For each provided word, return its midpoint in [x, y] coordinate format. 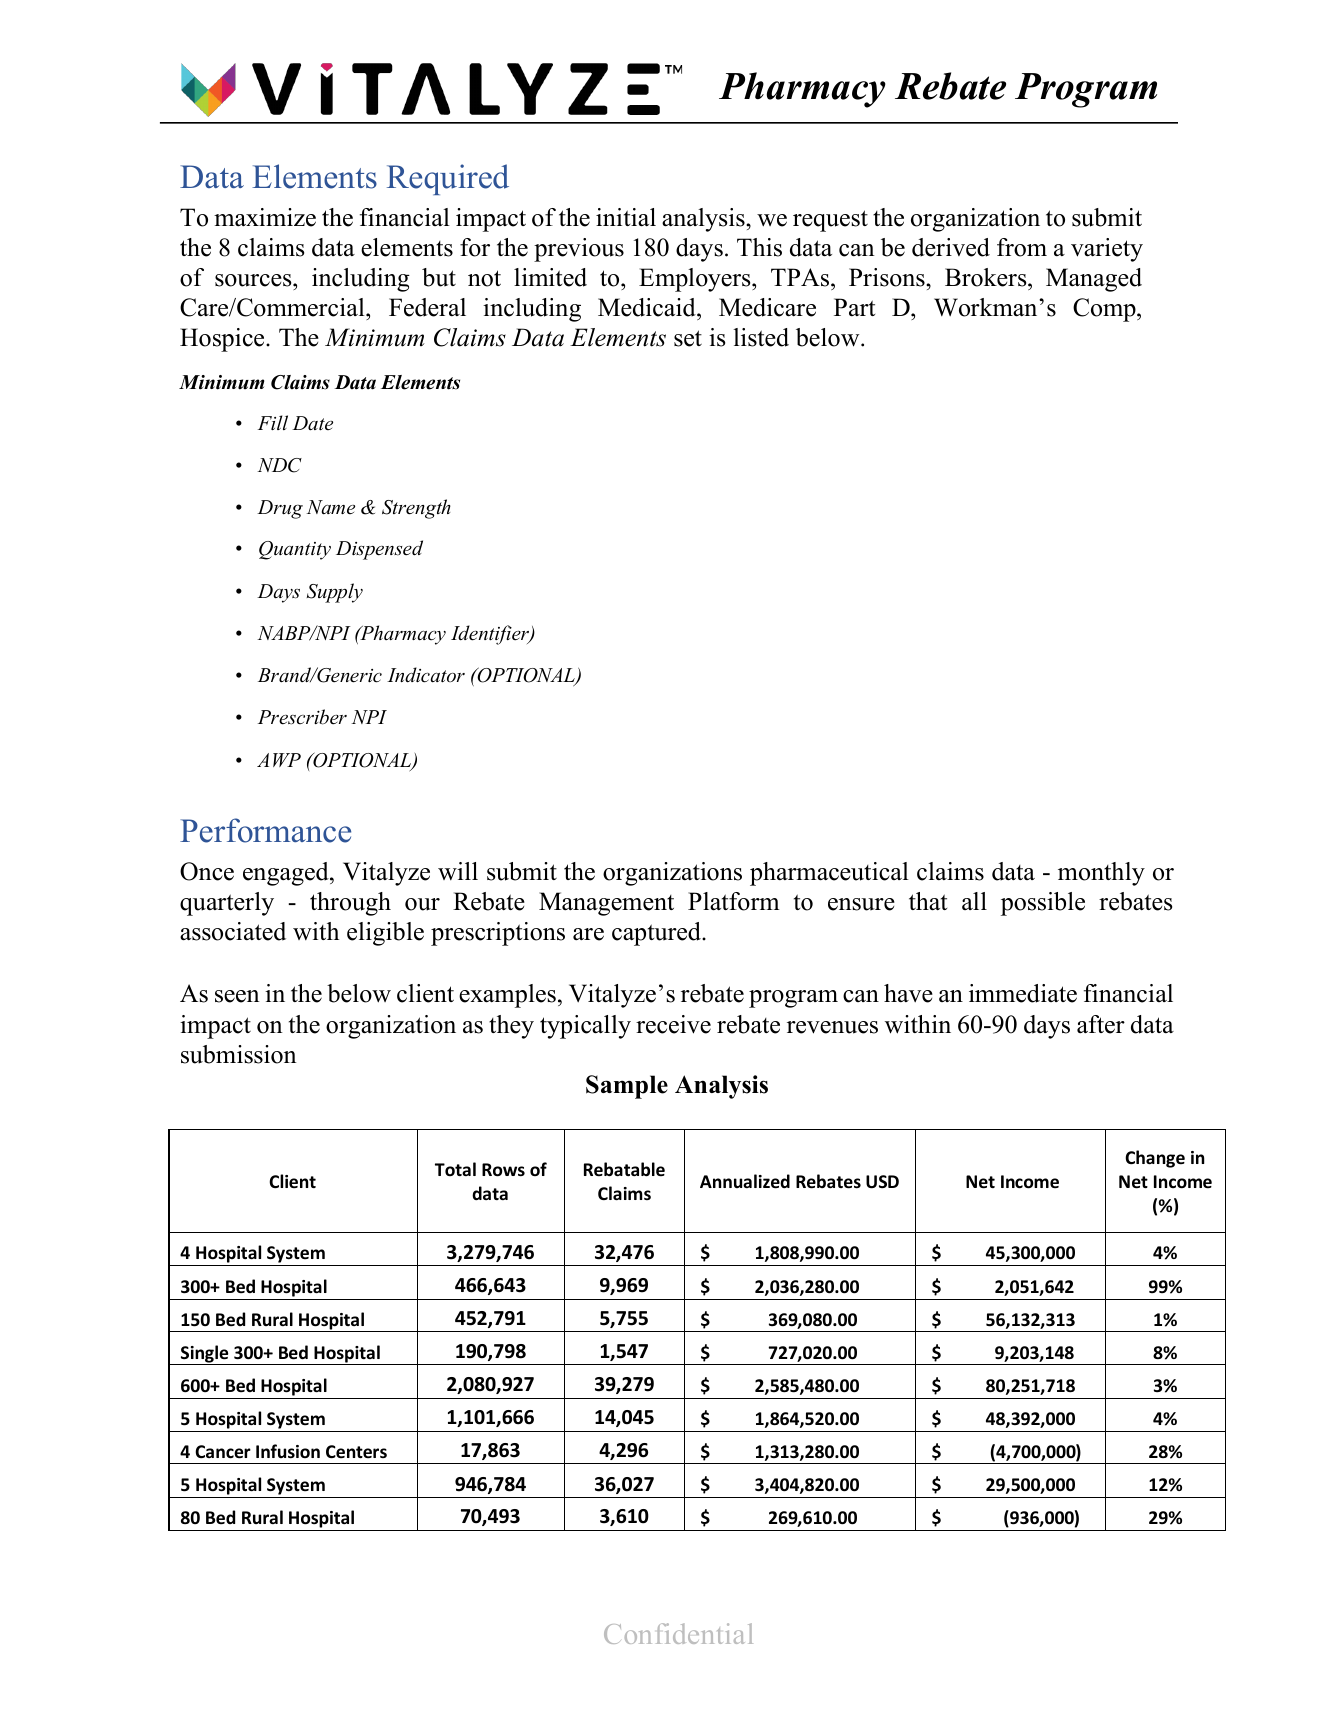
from [1022, 247]
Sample [627, 1087]
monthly [1101, 874]
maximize [265, 217]
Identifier [491, 635]
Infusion [288, 1451]
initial [626, 217]
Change [1155, 1159]
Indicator [426, 675]
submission [239, 1054]
